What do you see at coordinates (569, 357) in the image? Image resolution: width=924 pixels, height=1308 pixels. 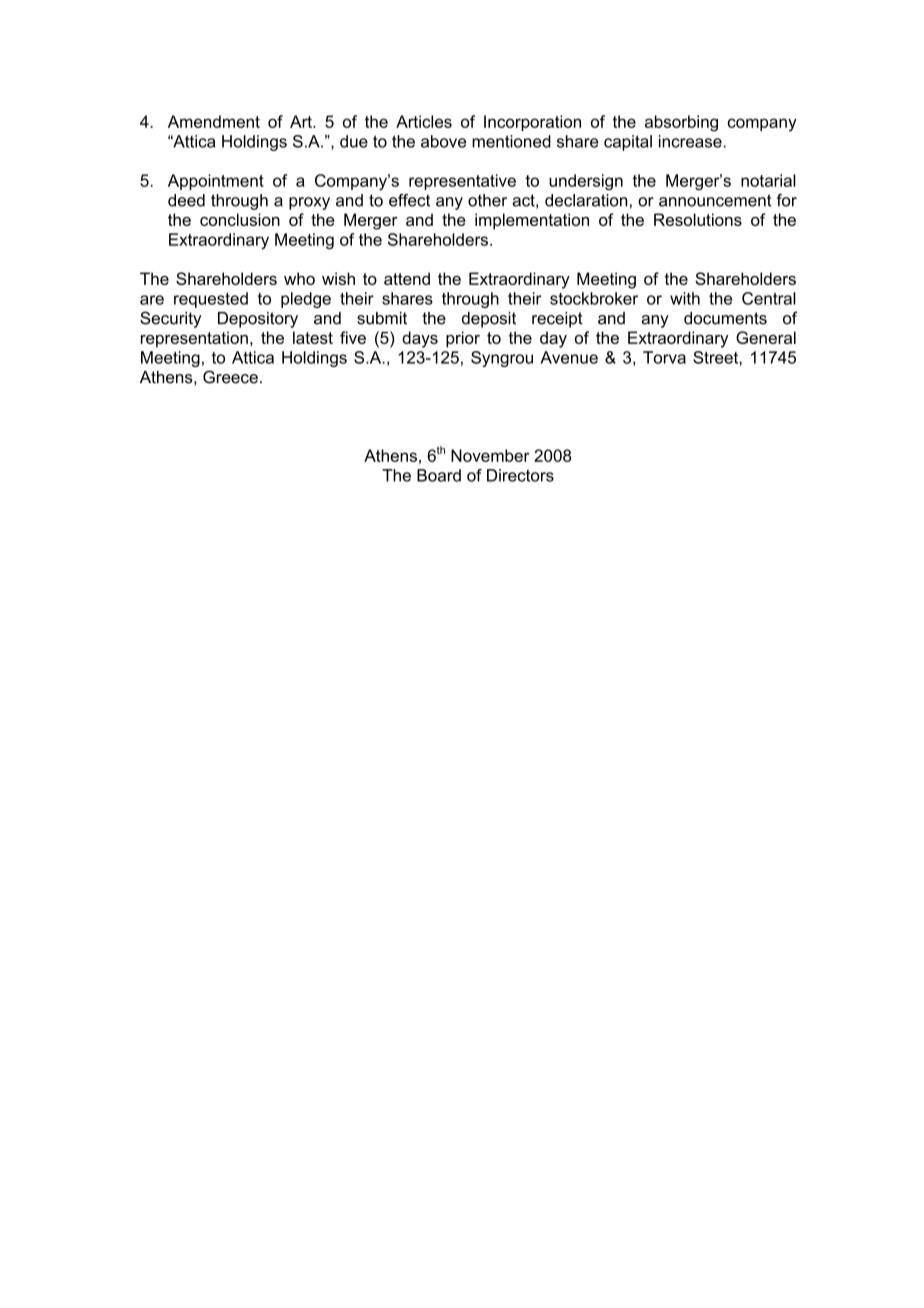 I see `Avenue` at bounding box center [569, 357].
